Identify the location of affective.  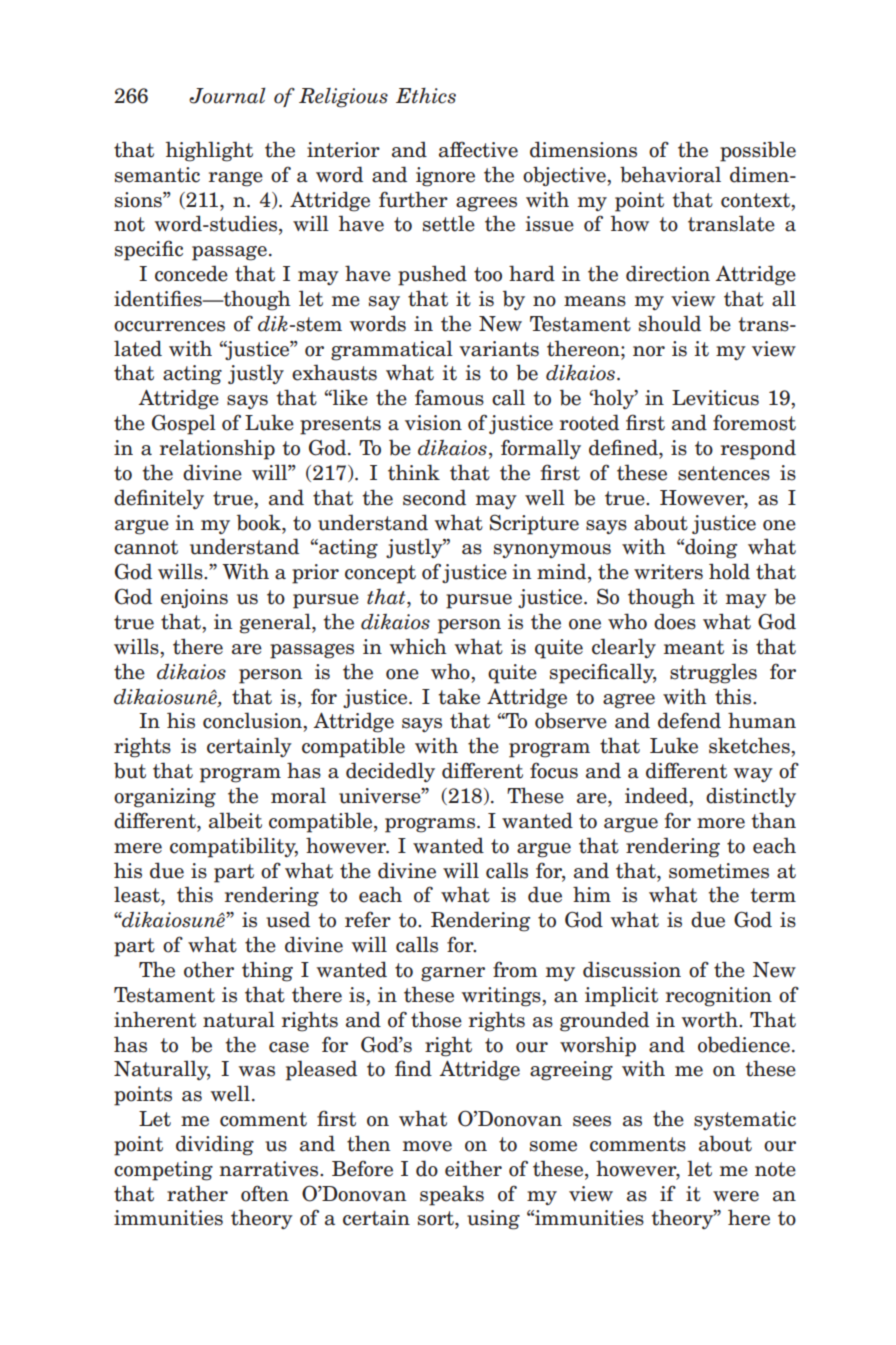
(478, 149).
